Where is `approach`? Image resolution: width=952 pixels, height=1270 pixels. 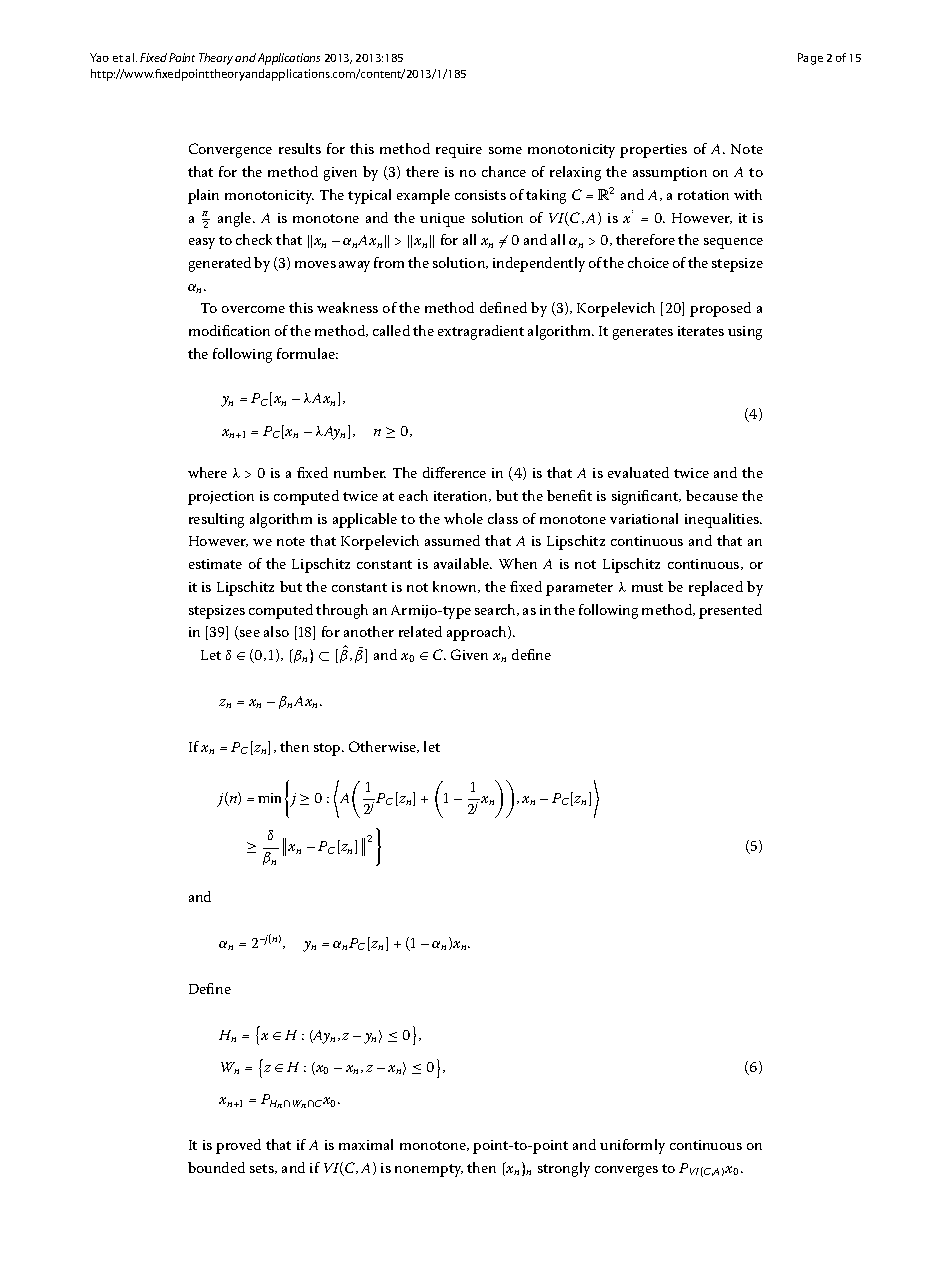 approach is located at coordinates (478, 633).
